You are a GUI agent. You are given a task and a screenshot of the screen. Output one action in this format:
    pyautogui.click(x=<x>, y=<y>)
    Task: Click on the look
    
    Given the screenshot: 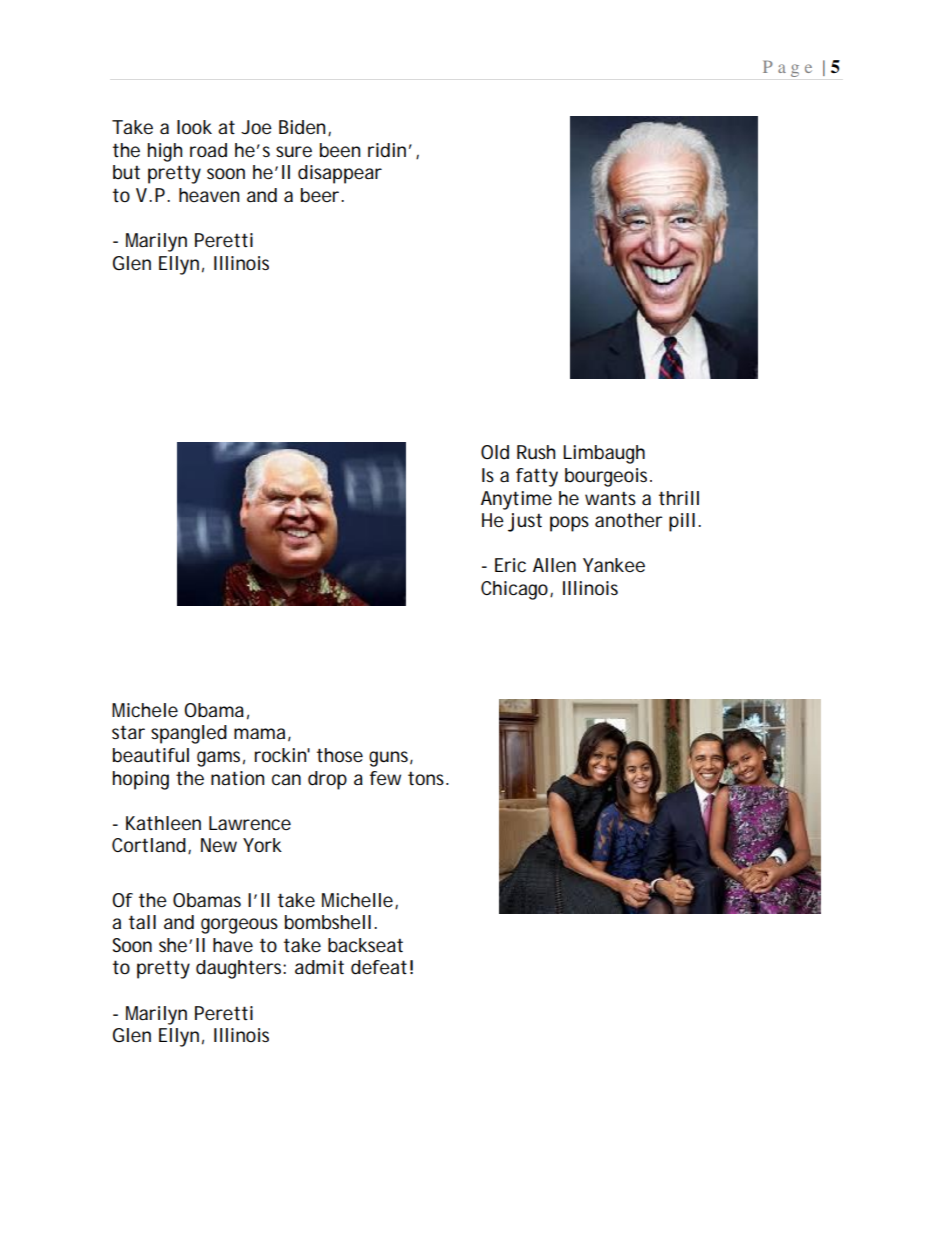 What is the action you would take?
    pyautogui.click(x=194, y=127)
